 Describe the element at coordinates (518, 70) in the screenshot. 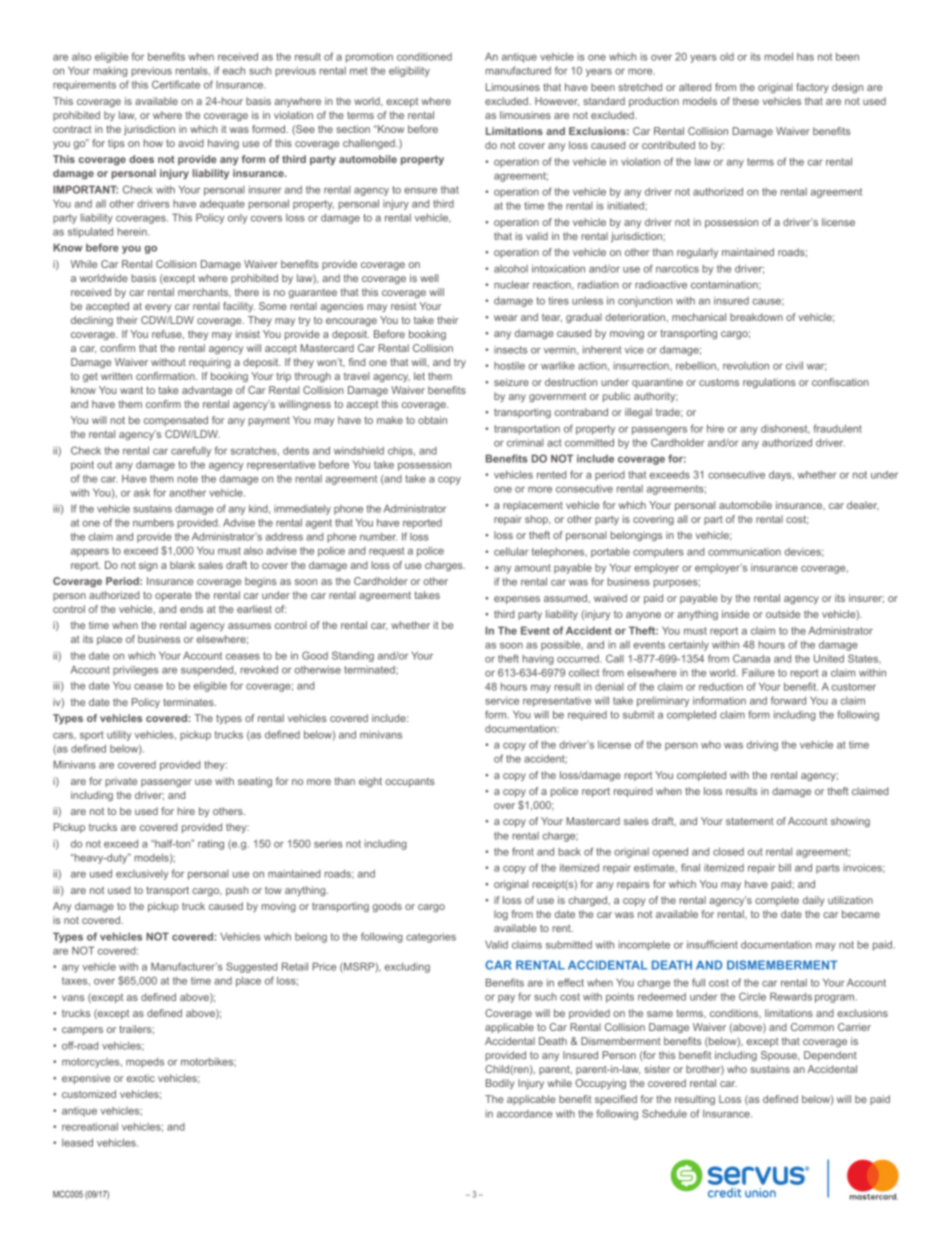

I see `manufactured` at that location.
